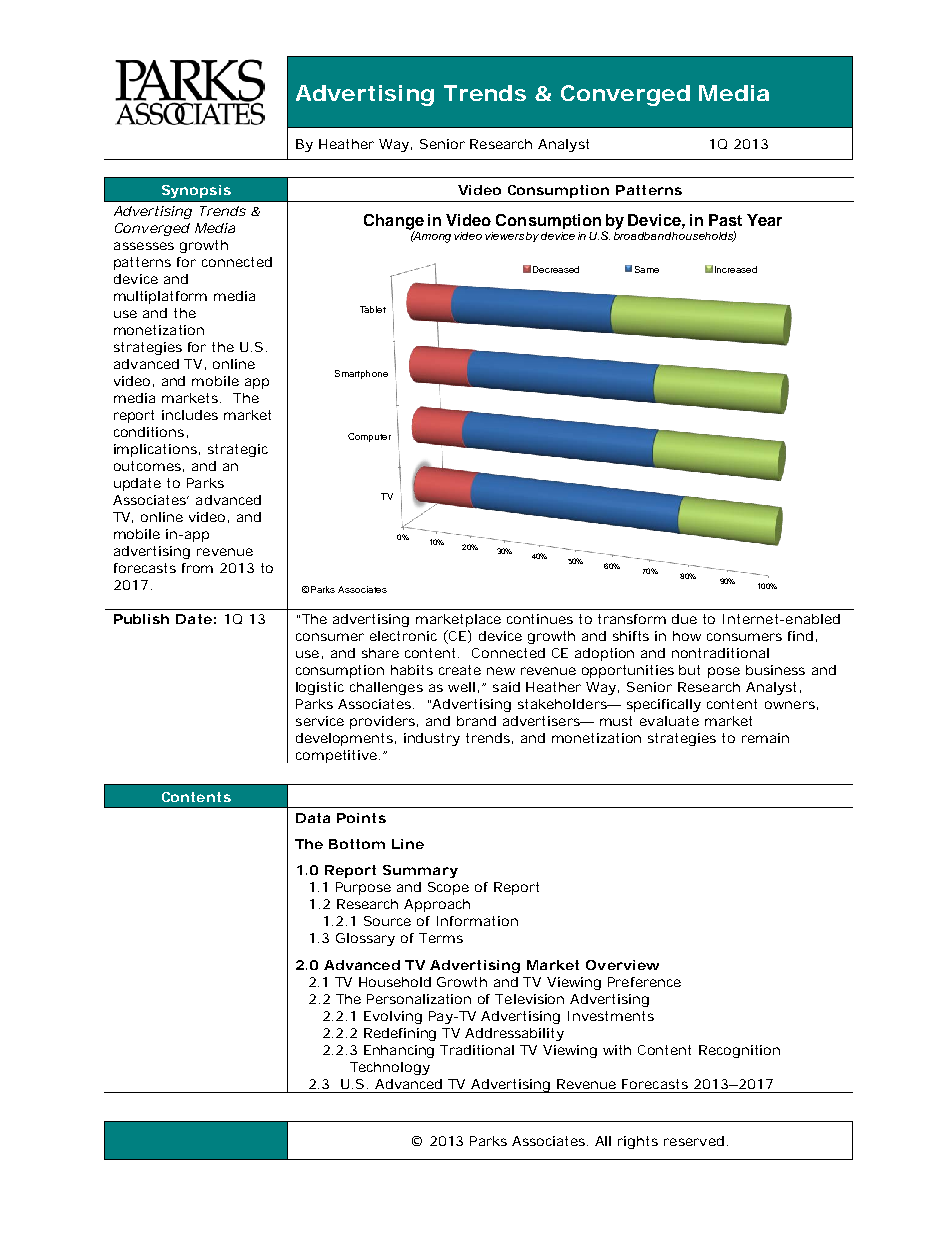  What do you see at coordinates (144, 246) in the screenshot?
I see `assesses` at bounding box center [144, 246].
